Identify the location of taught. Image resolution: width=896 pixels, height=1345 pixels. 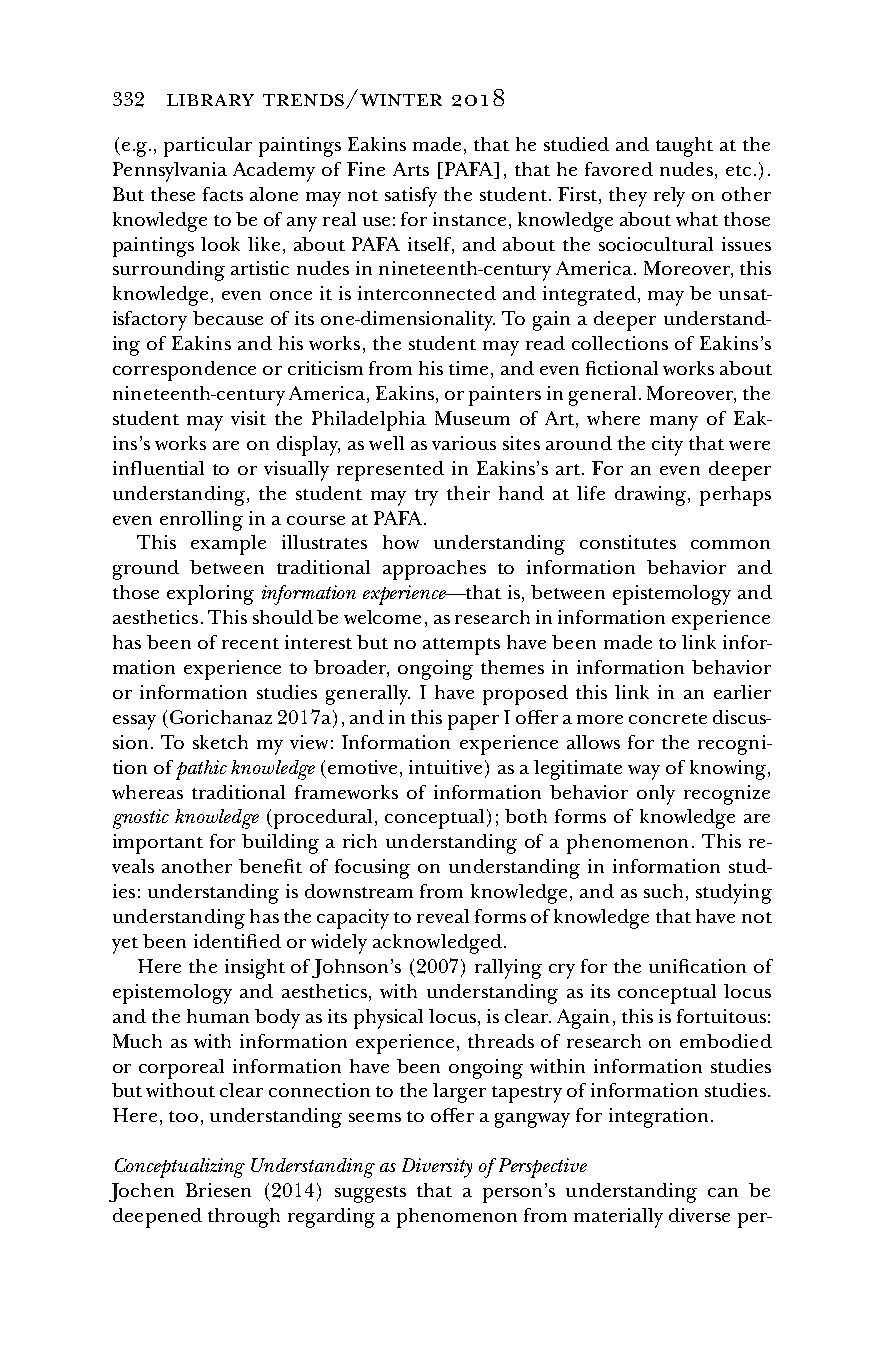
(684, 147).
